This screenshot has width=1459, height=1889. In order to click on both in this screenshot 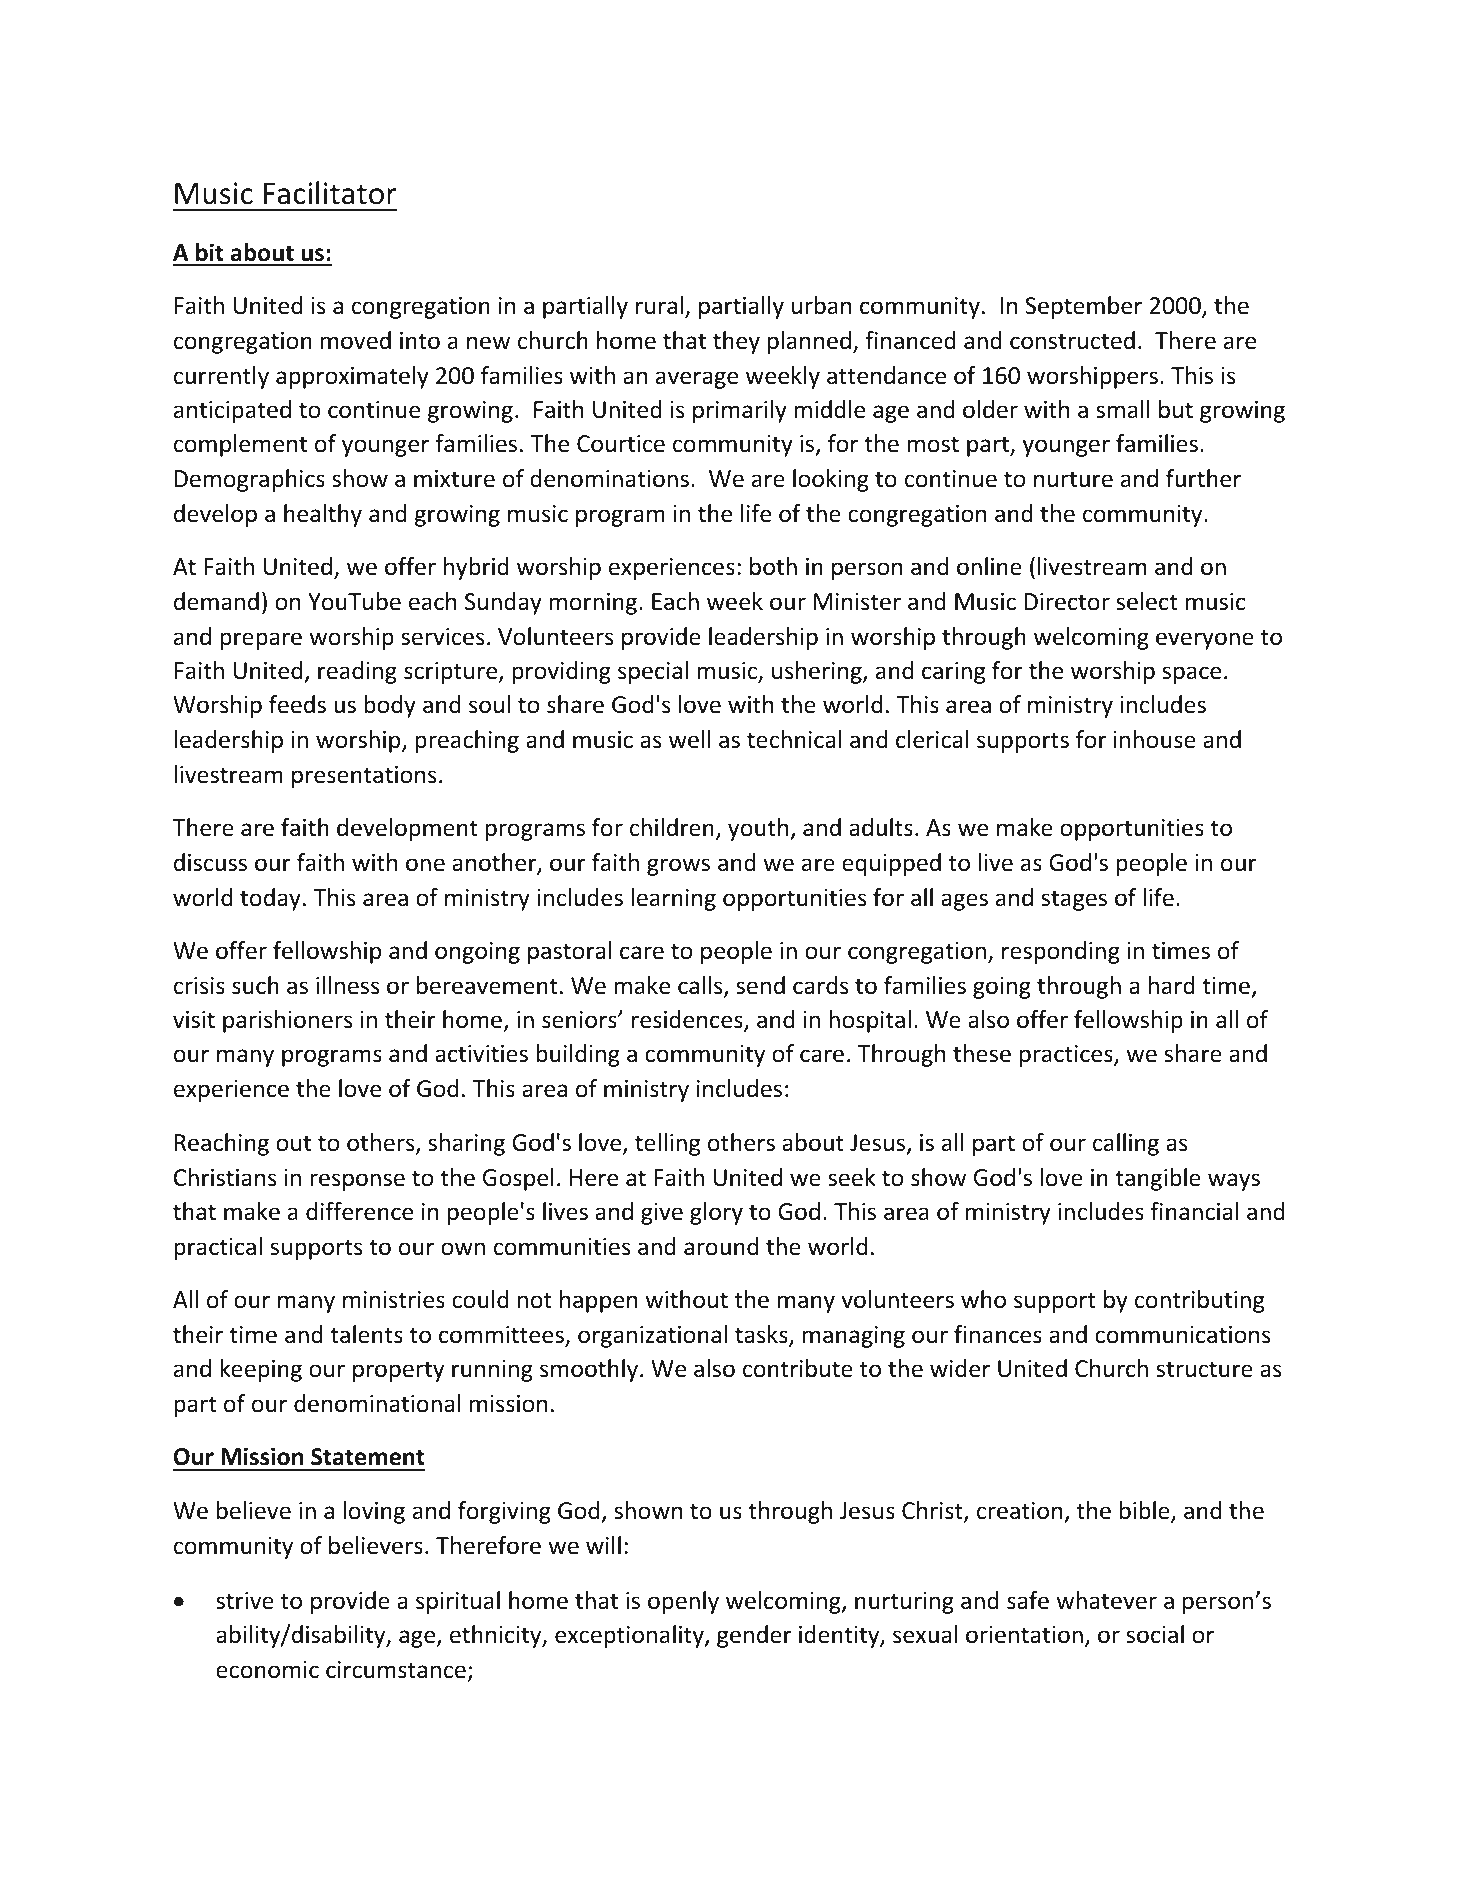, I will do `click(773, 566)`.
